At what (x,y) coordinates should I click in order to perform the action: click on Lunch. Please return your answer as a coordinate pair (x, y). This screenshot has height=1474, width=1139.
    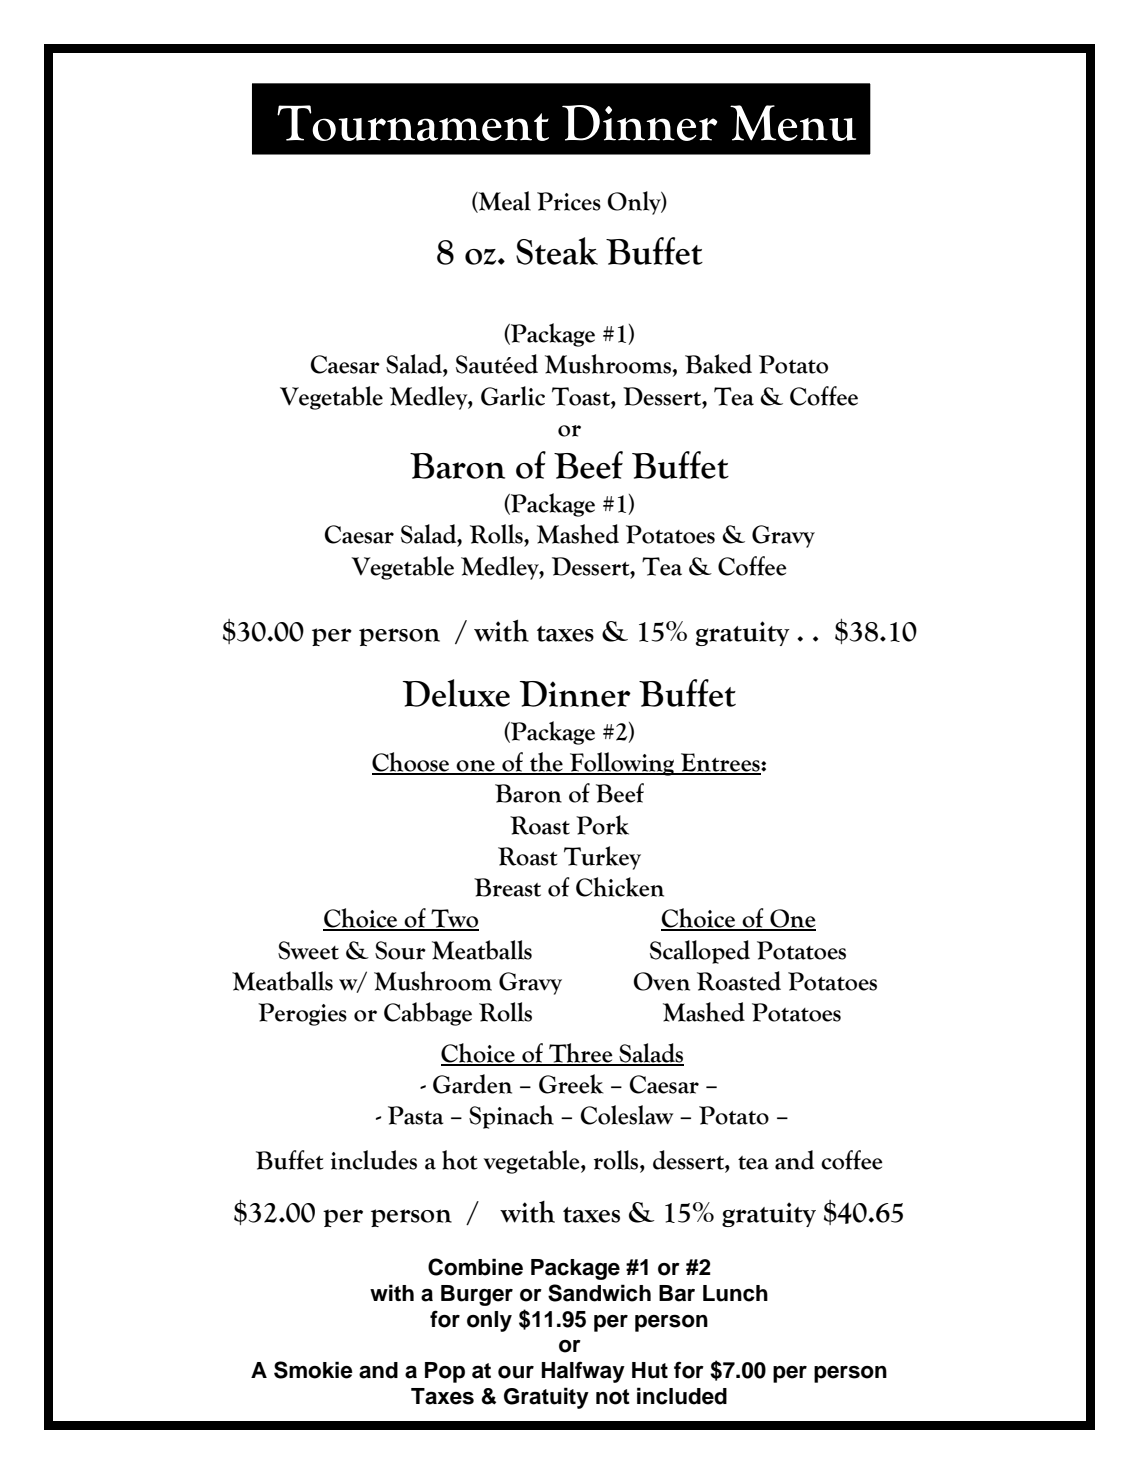
    Looking at the image, I should click on (735, 1293).
